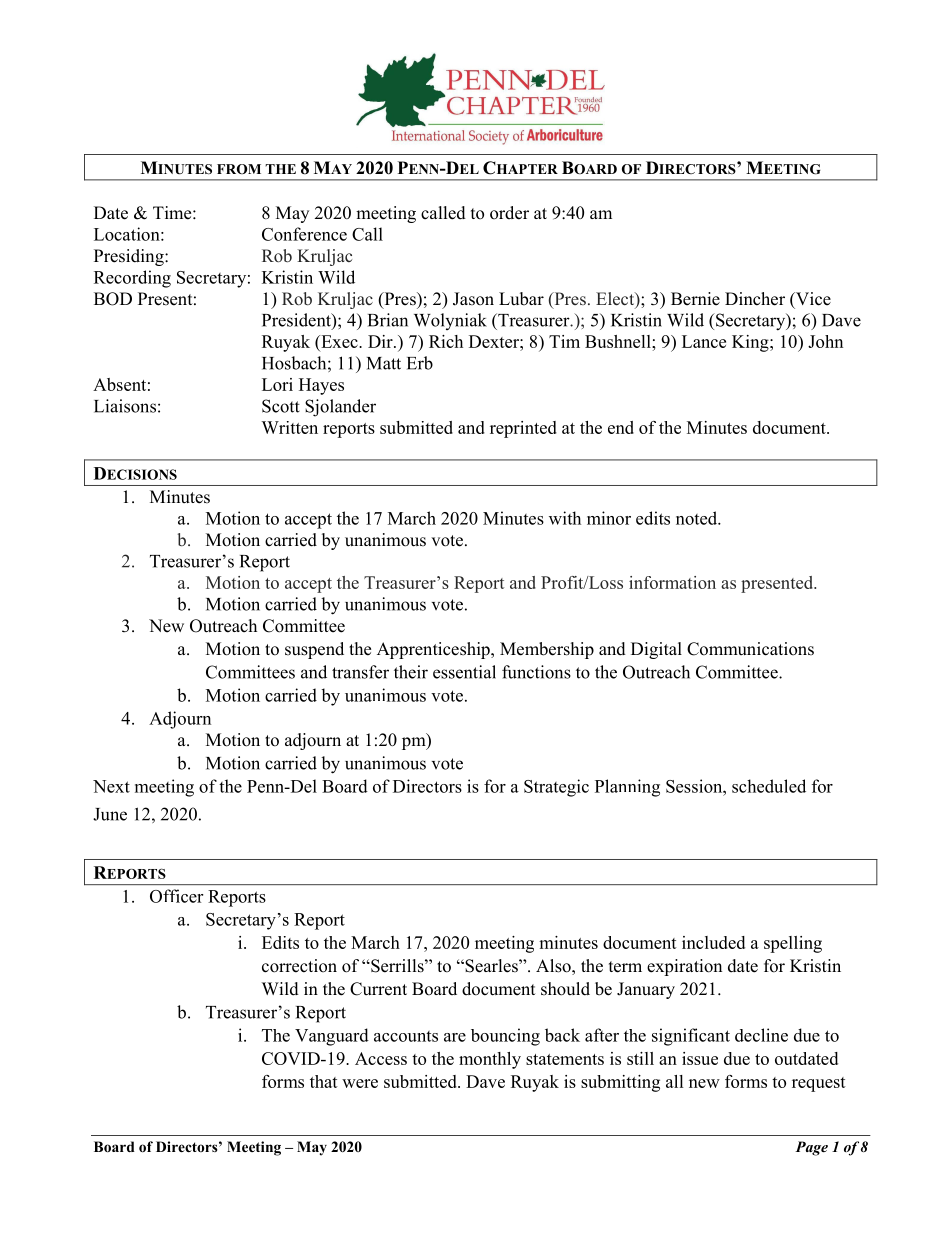  I want to click on Page, so click(811, 1148).
